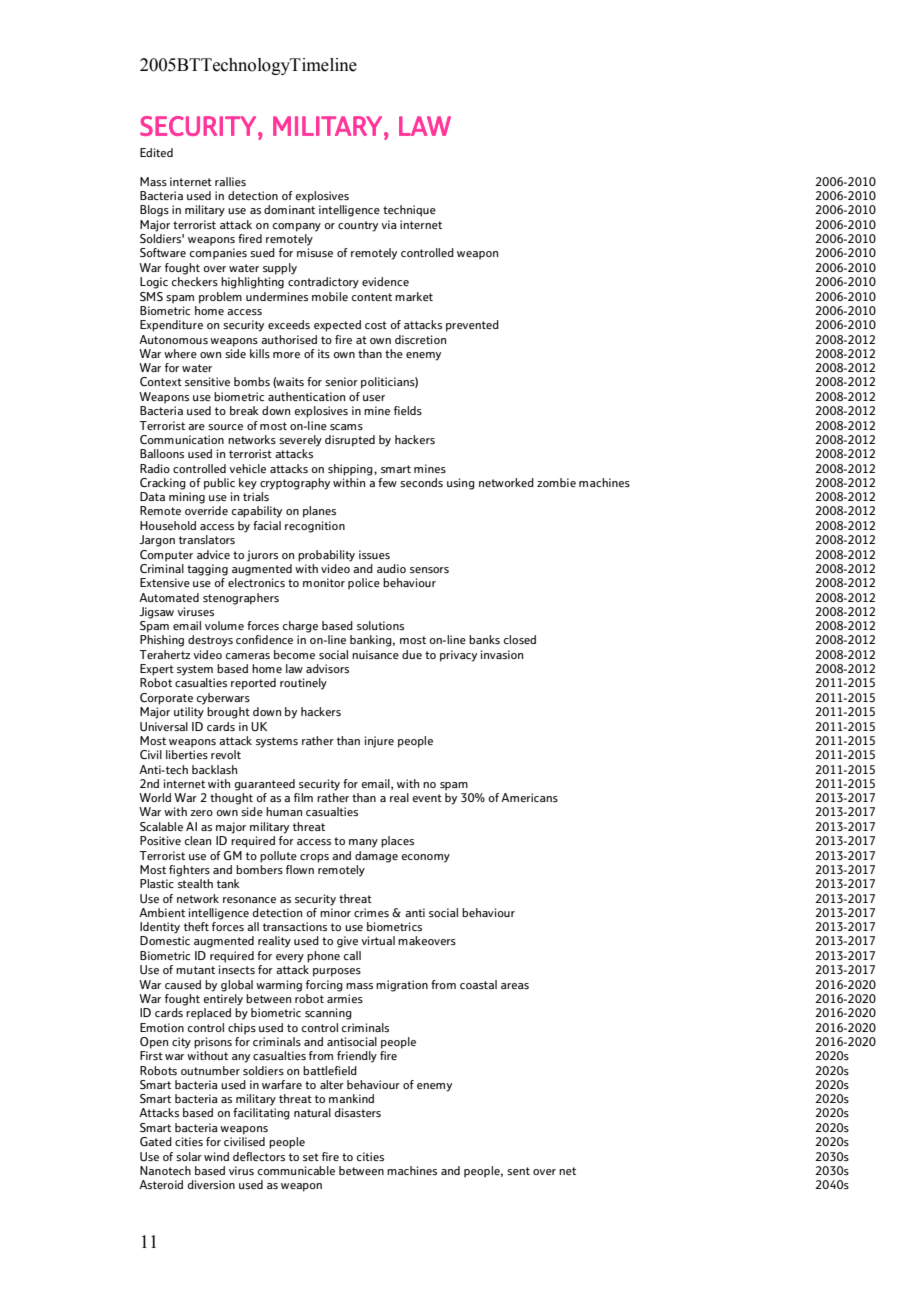 The height and width of the screenshot is (1308, 924). Describe the element at coordinates (389, 224) in the screenshot. I see `via` at that location.
